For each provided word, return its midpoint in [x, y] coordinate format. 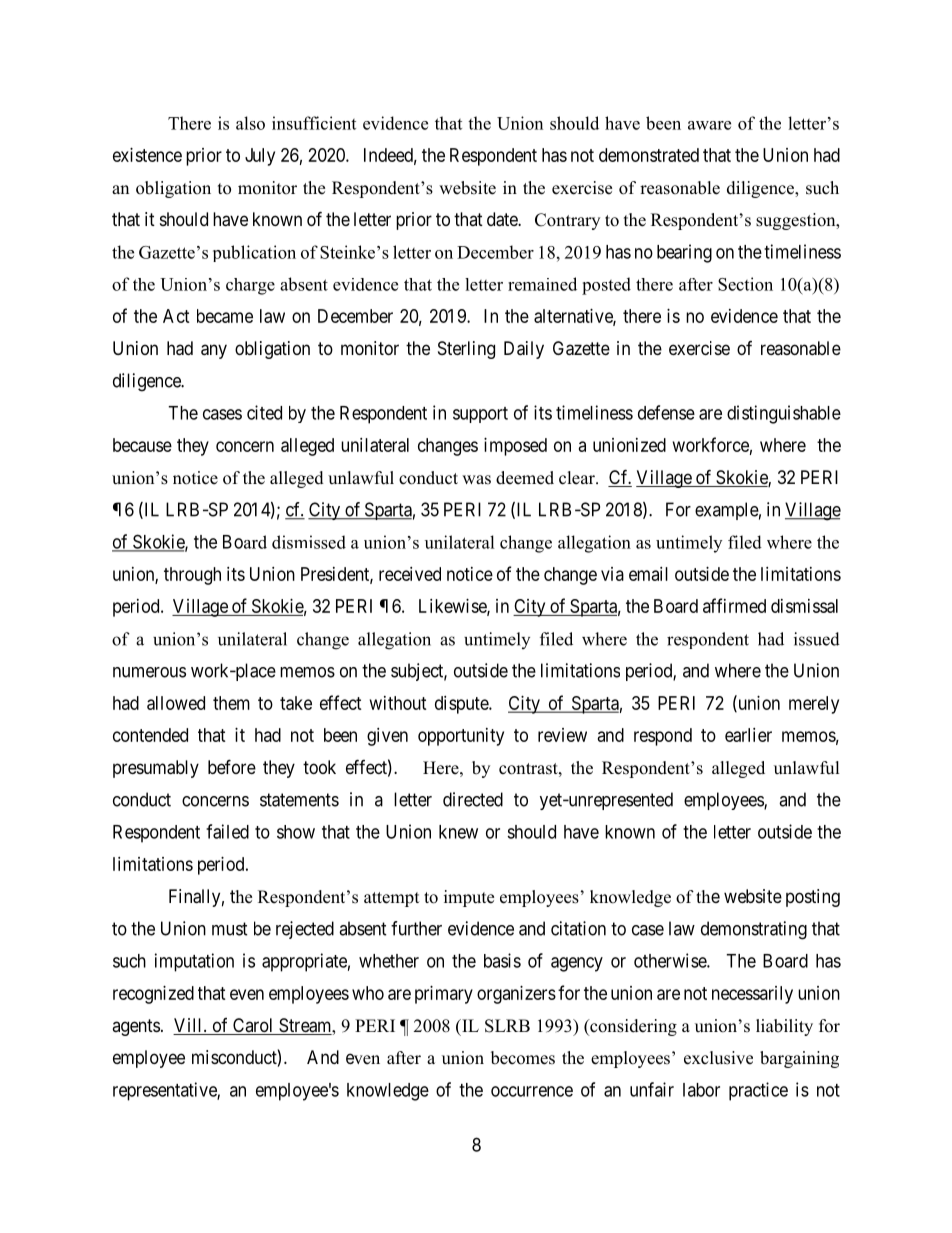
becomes [523, 1058]
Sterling [466, 350]
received [410, 574]
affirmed [734, 605]
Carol [253, 1026]
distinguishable [784, 414]
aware [709, 125]
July [260, 157]
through [192, 576]
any [214, 351]
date [503, 219]
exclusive [718, 1058]
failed [227, 831]
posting [813, 898]
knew [458, 832]
